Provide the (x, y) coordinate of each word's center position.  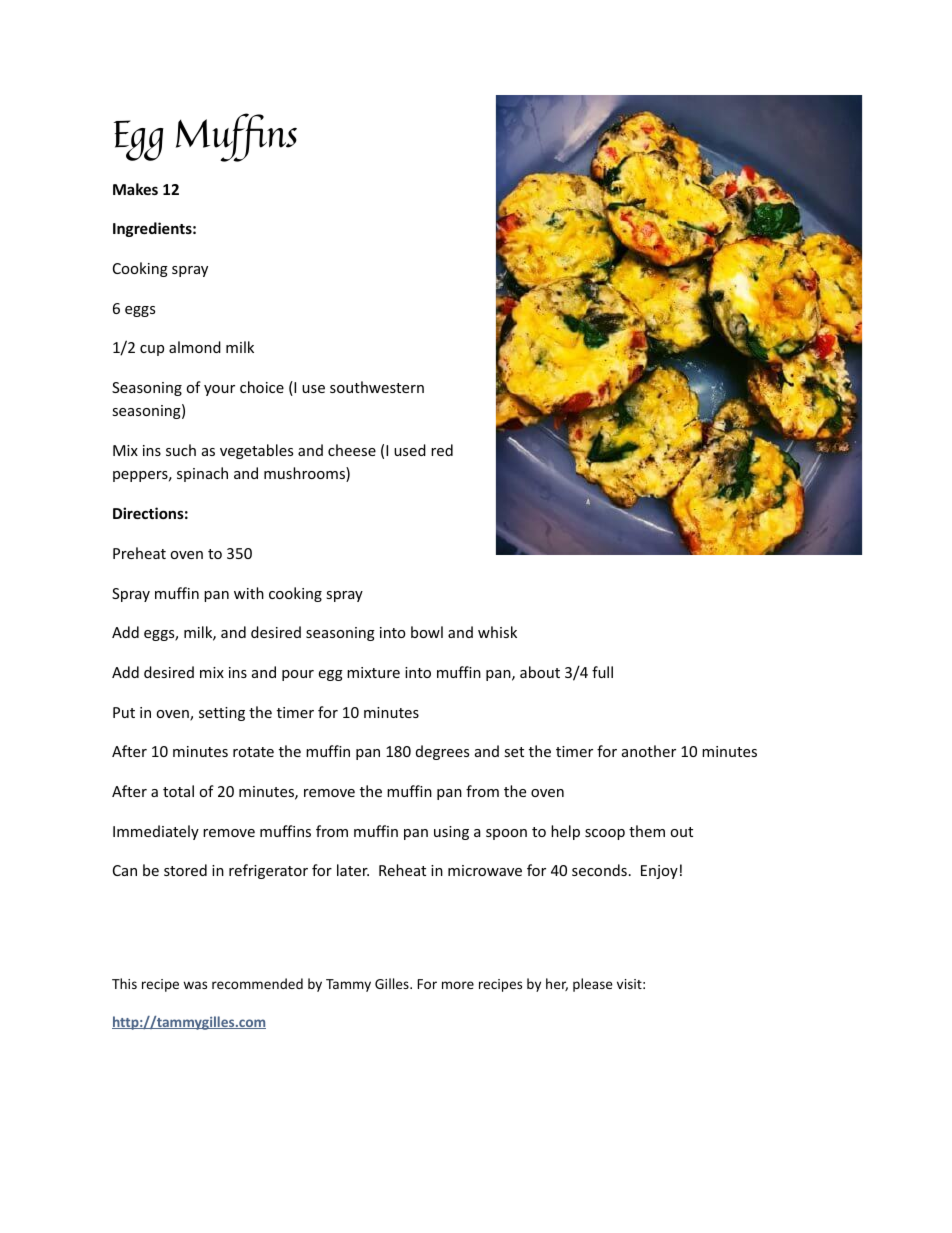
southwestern (377, 387)
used (410, 450)
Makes (135, 189)
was (195, 985)
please (593, 985)
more (458, 985)
